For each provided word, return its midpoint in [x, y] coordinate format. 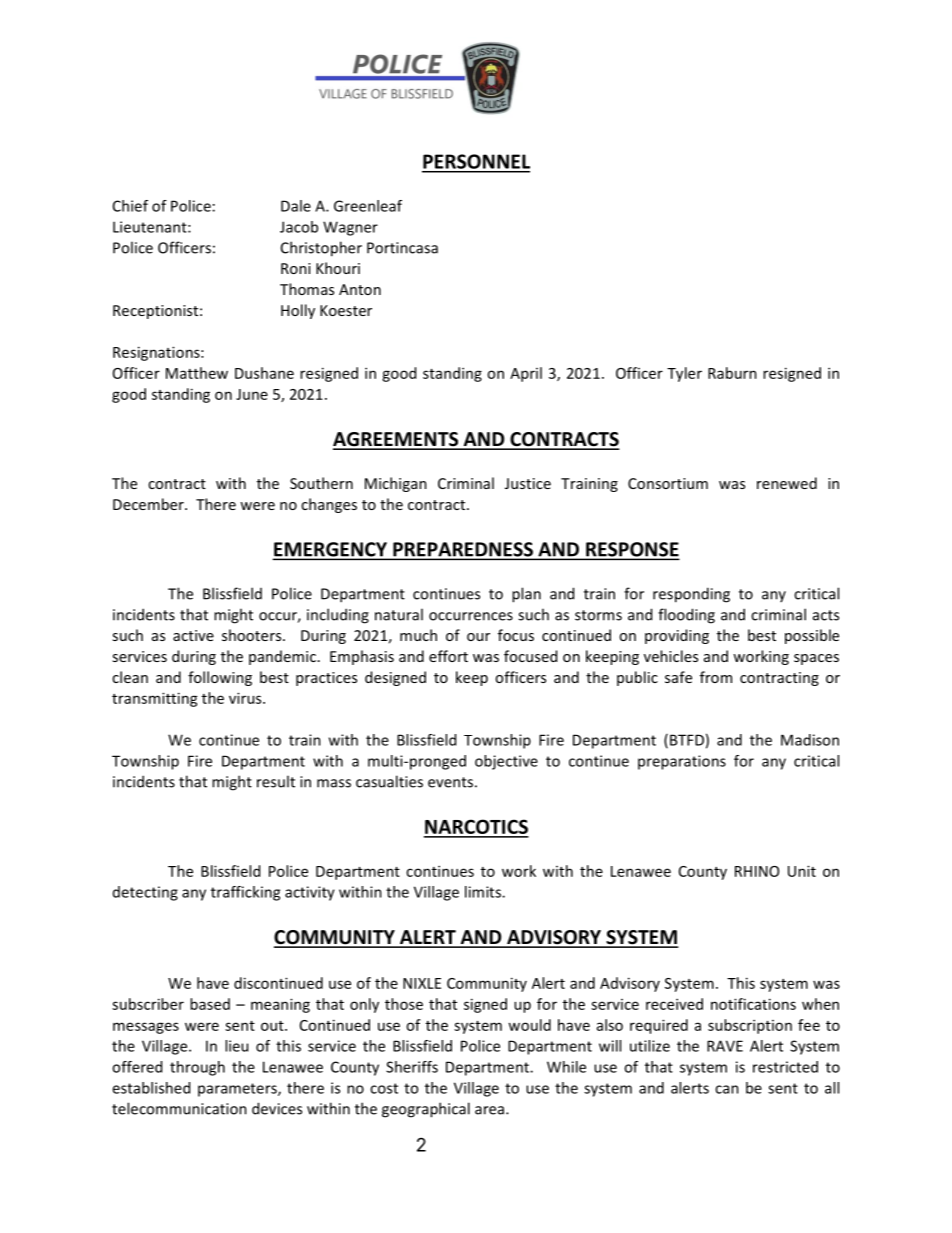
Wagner [350, 228]
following [220, 678]
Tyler [684, 374]
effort [448, 656]
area [491, 1110]
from [716, 677]
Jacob [299, 227]
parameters [238, 1090]
